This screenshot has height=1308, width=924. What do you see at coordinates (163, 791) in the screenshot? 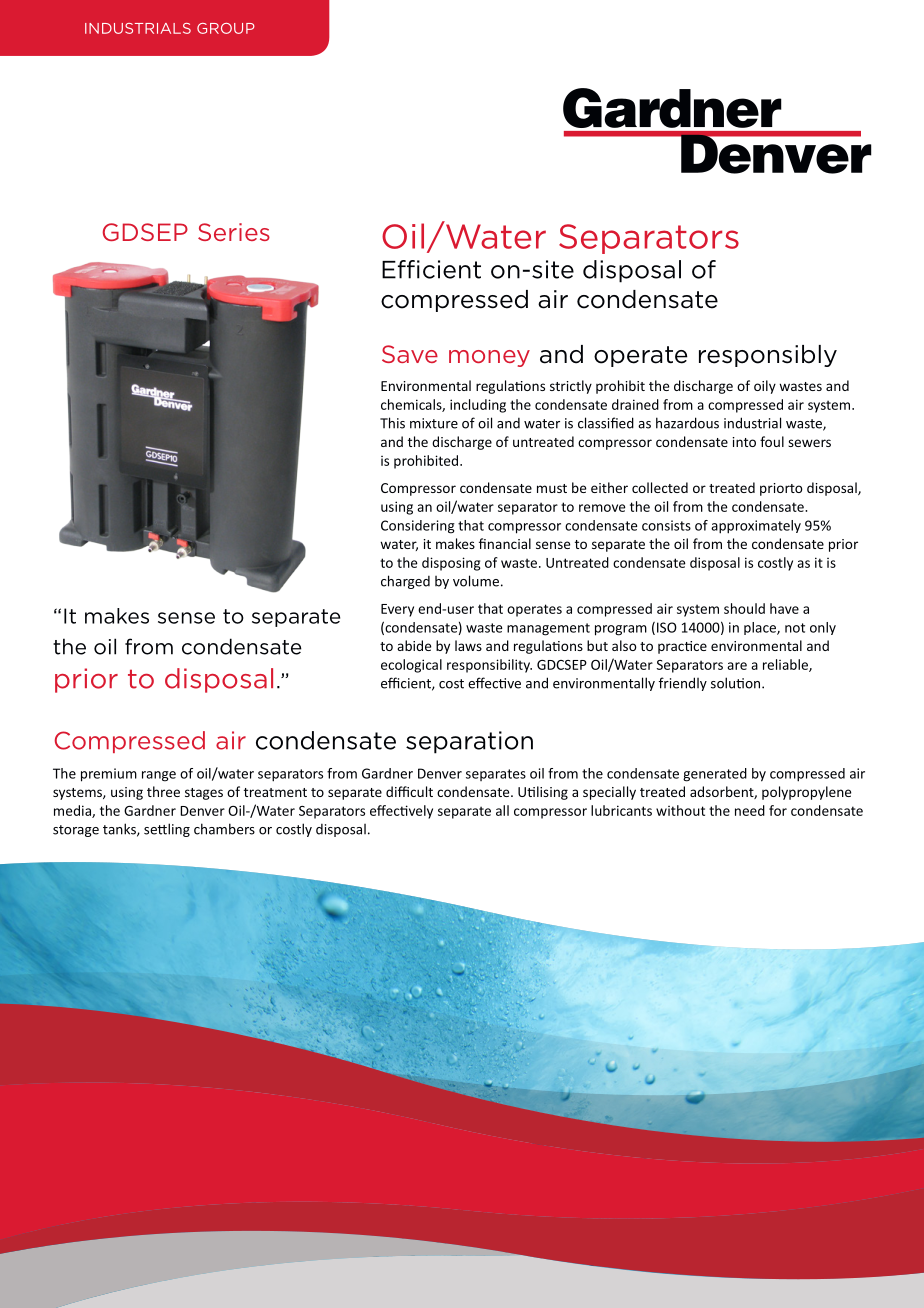
I see `three` at bounding box center [163, 791].
